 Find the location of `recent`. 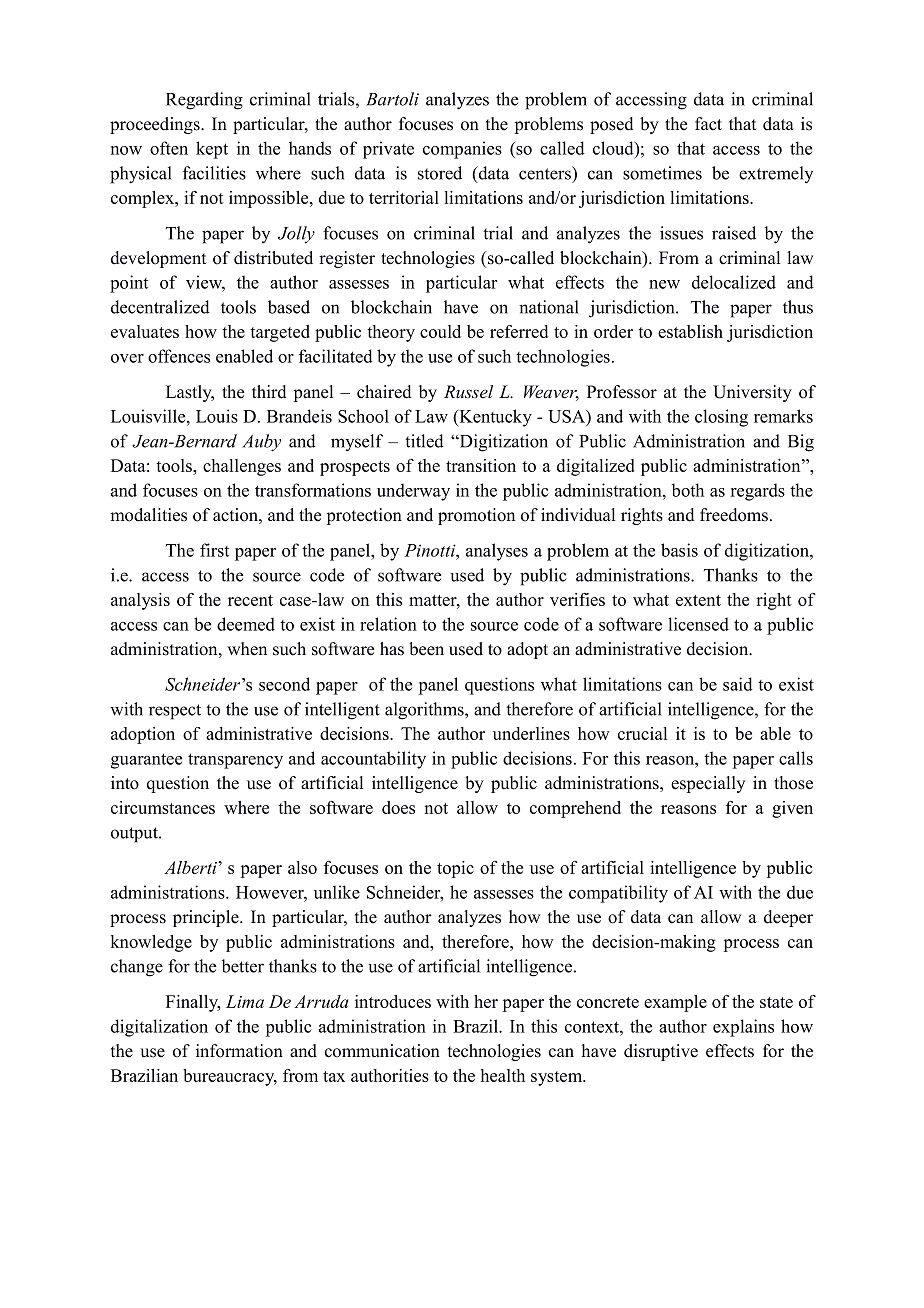

recent is located at coordinates (250, 600).
